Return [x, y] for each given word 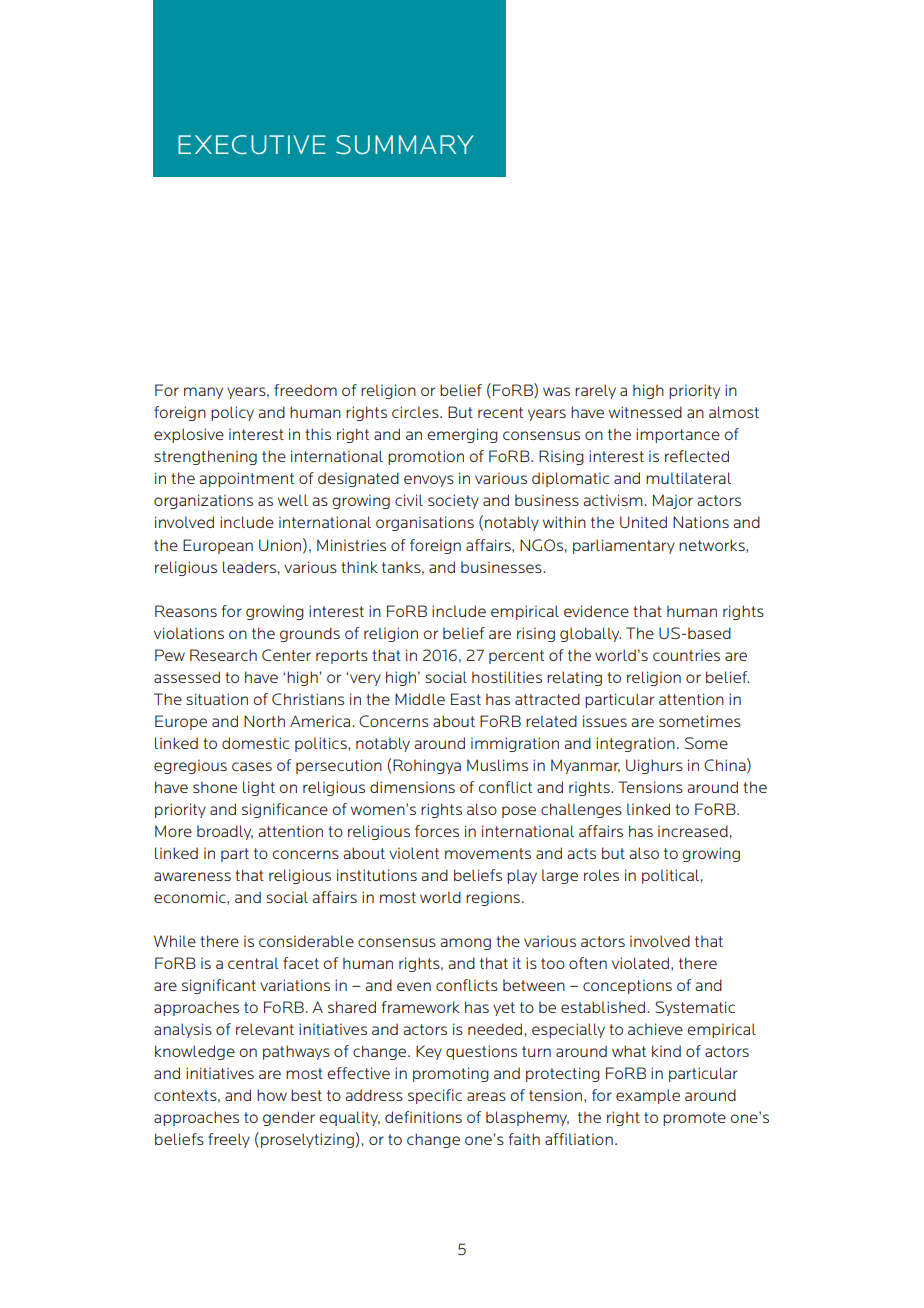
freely [229, 1140]
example [648, 1096]
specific [435, 1096]
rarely [595, 391]
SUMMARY [405, 144]
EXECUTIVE [252, 144]
